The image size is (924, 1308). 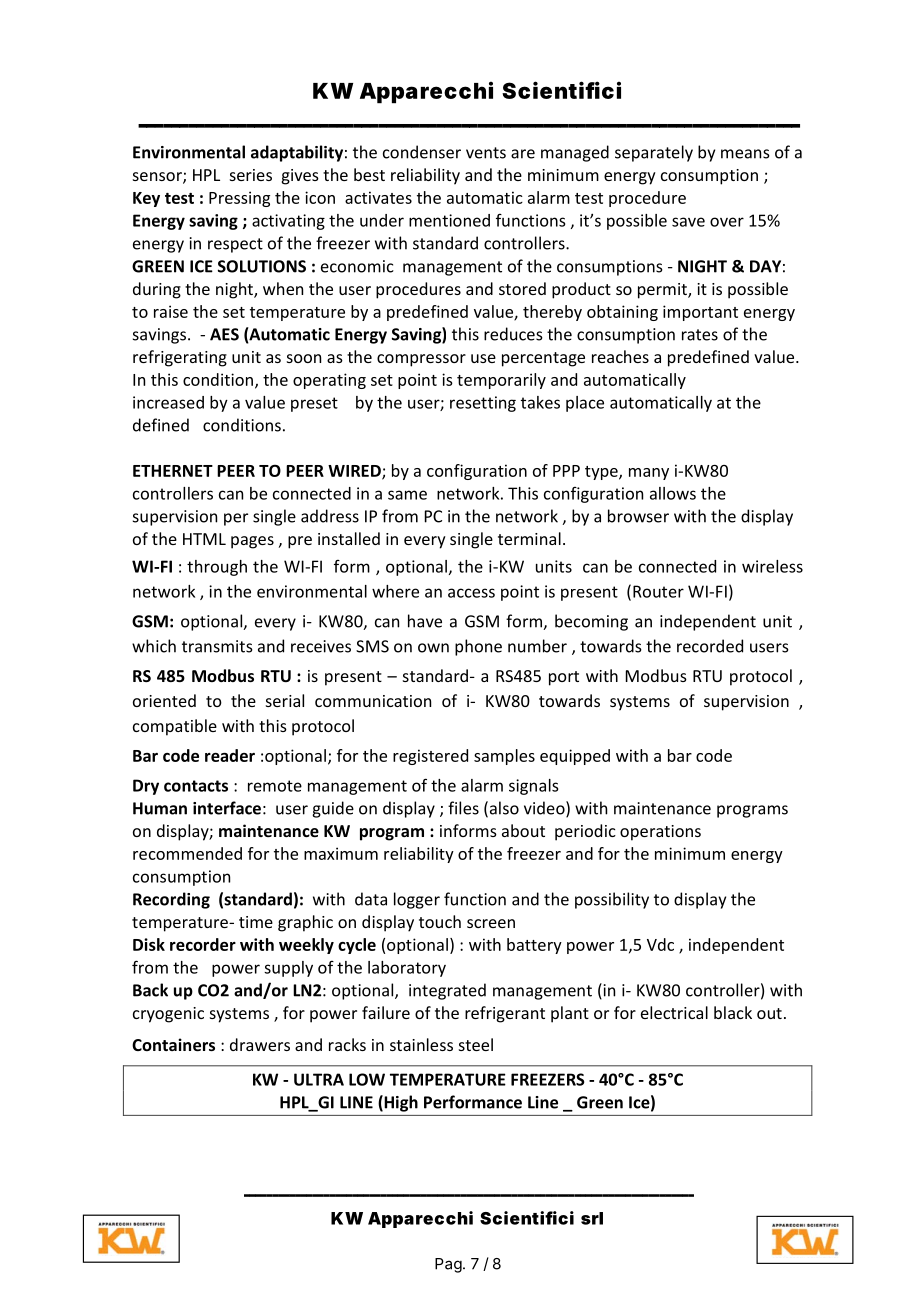 What do you see at coordinates (483, 404) in the document?
I see `resetting` at bounding box center [483, 404].
